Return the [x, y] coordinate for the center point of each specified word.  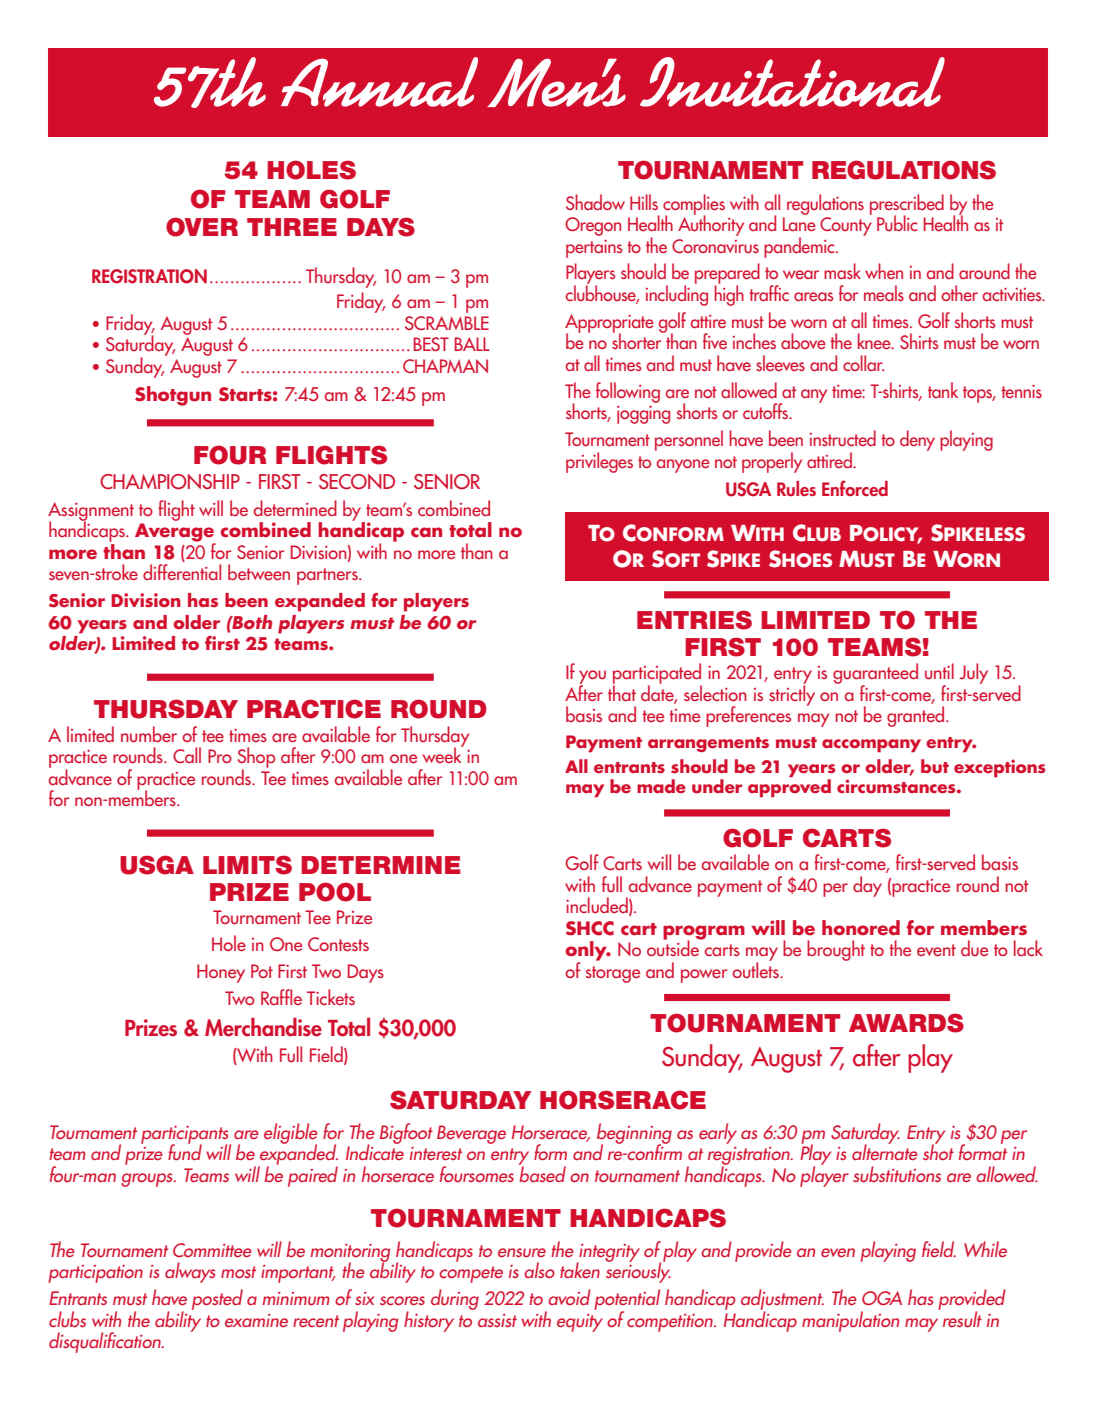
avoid [569, 1297]
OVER [202, 227]
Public [897, 223]
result [962, 1319]
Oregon [593, 226]
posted [217, 1299]
